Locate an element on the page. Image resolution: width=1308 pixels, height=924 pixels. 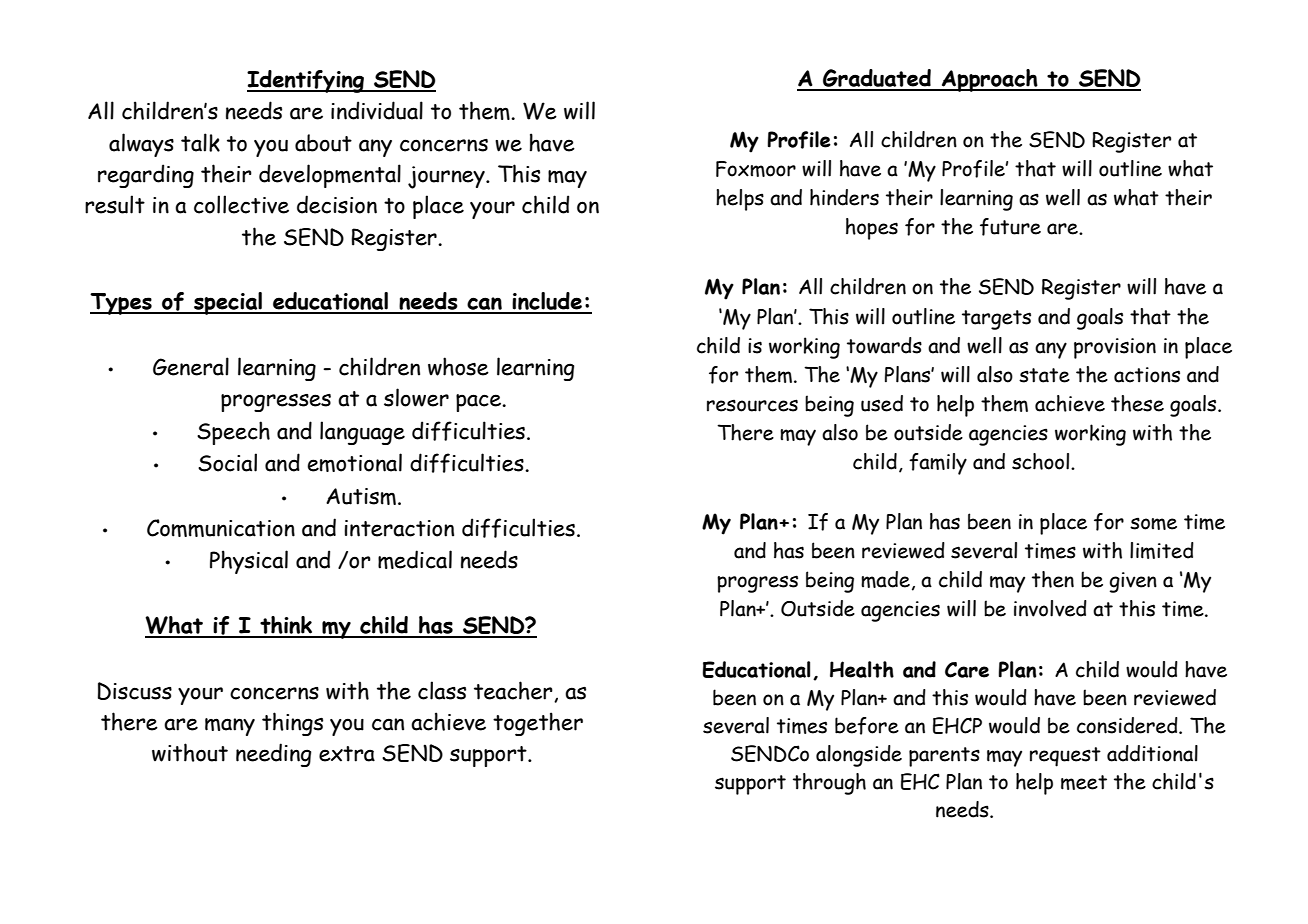
together is located at coordinates (538, 724).
